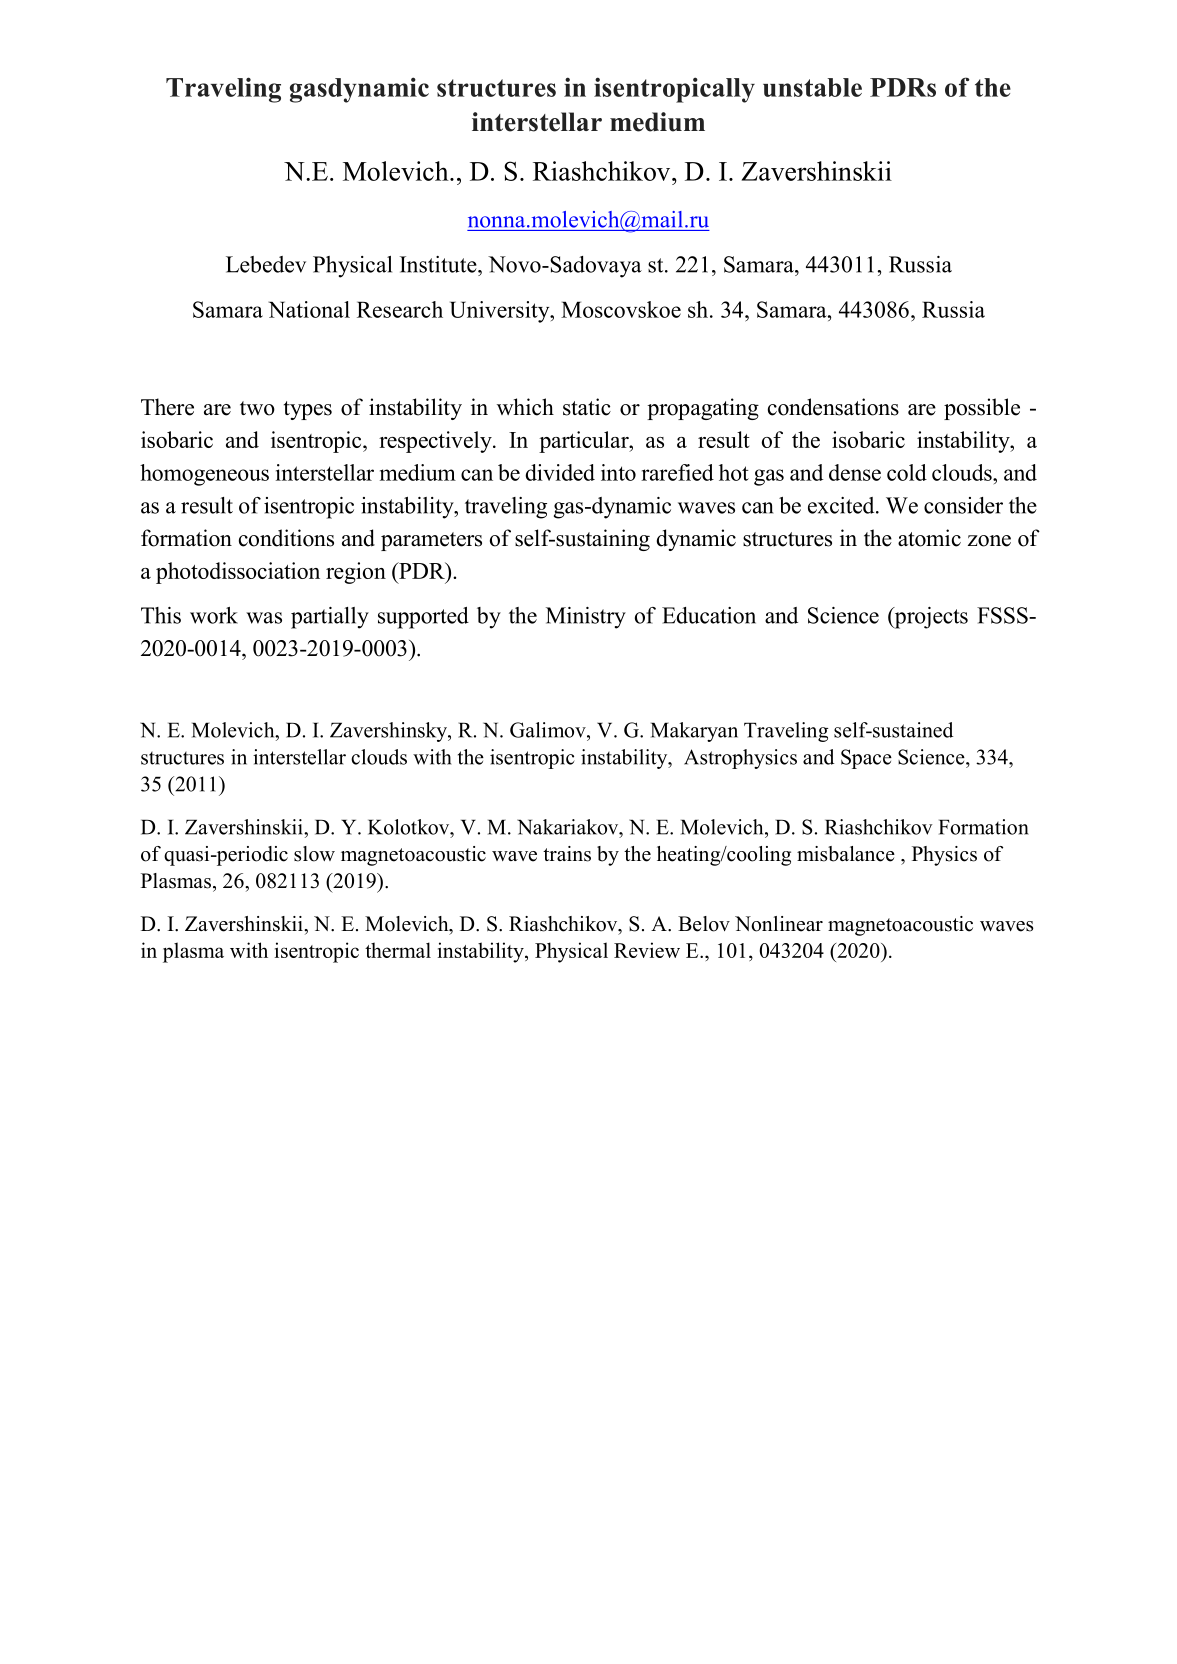  What do you see at coordinates (286, 538) in the page?
I see `conditions` at bounding box center [286, 538].
